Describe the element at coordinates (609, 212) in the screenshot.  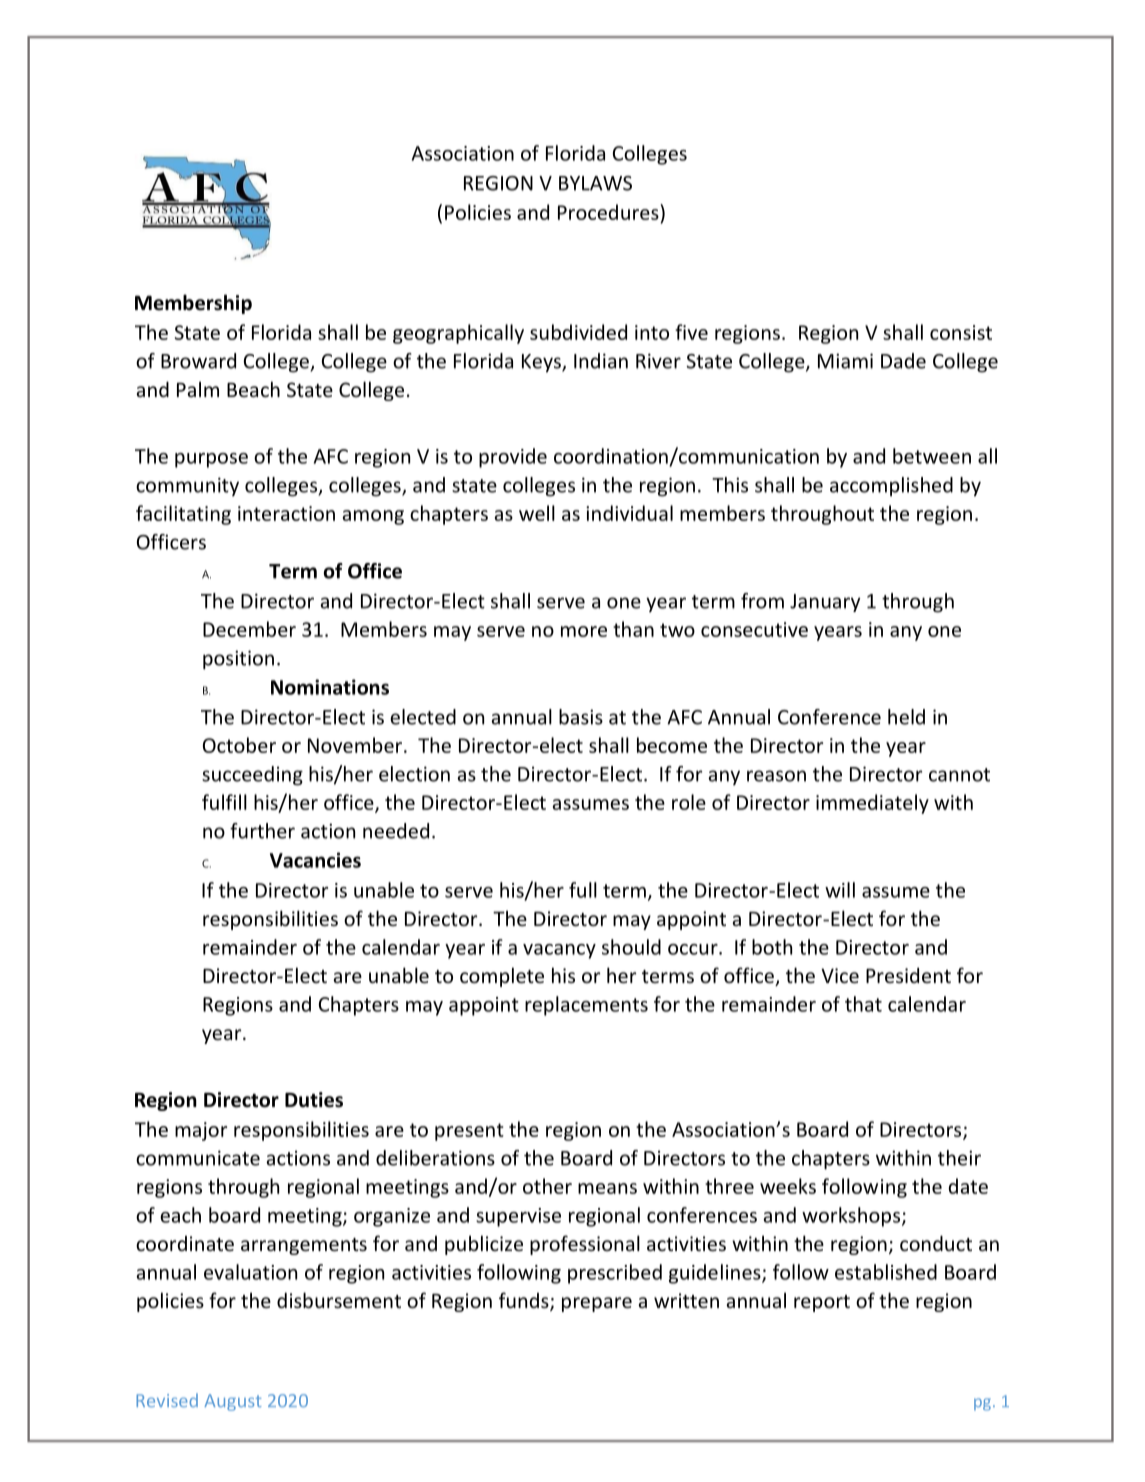
I see `Procedures` at that location.
